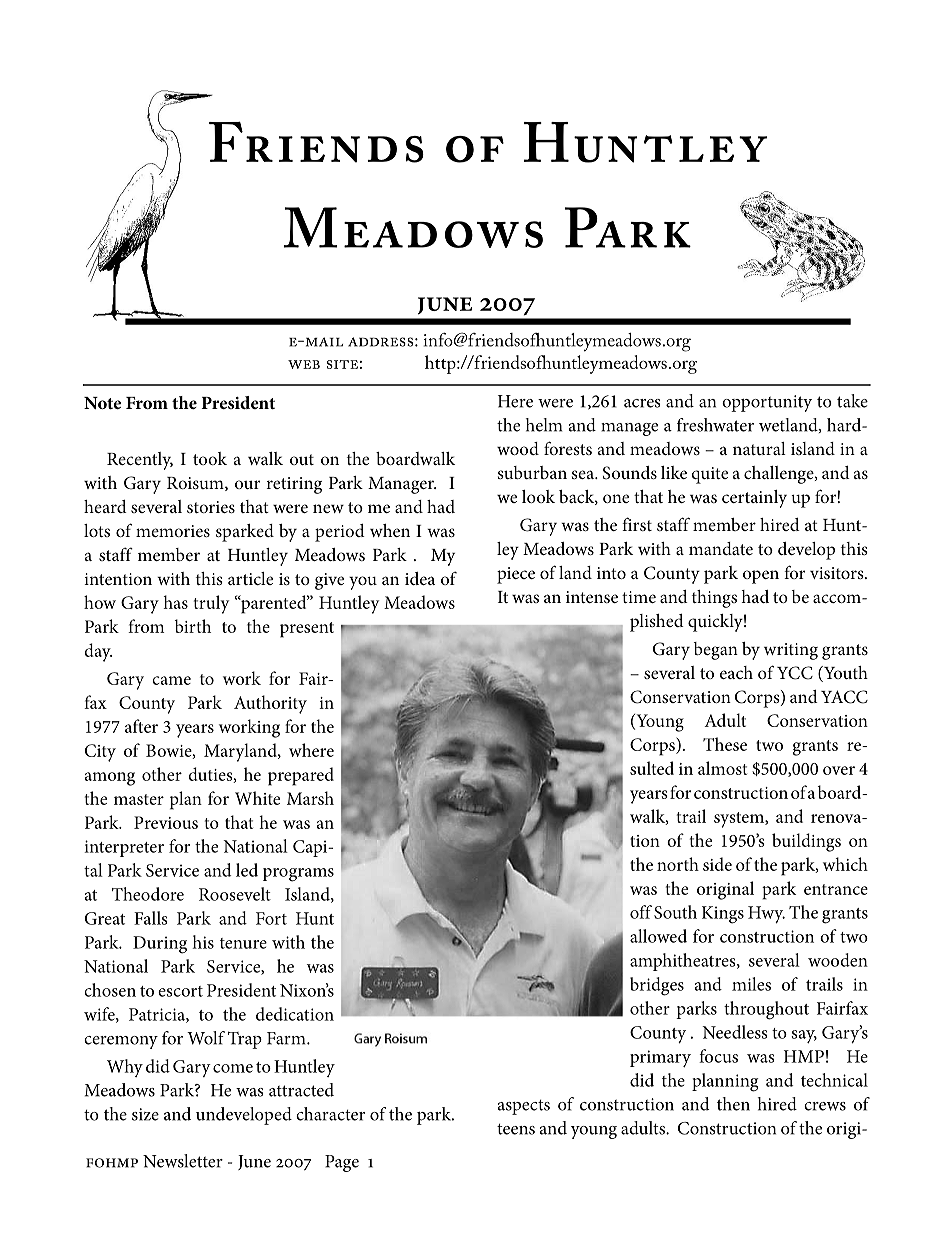  What do you see at coordinates (102, 403) in the page?
I see `Note` at bounding box center [102, 403].
